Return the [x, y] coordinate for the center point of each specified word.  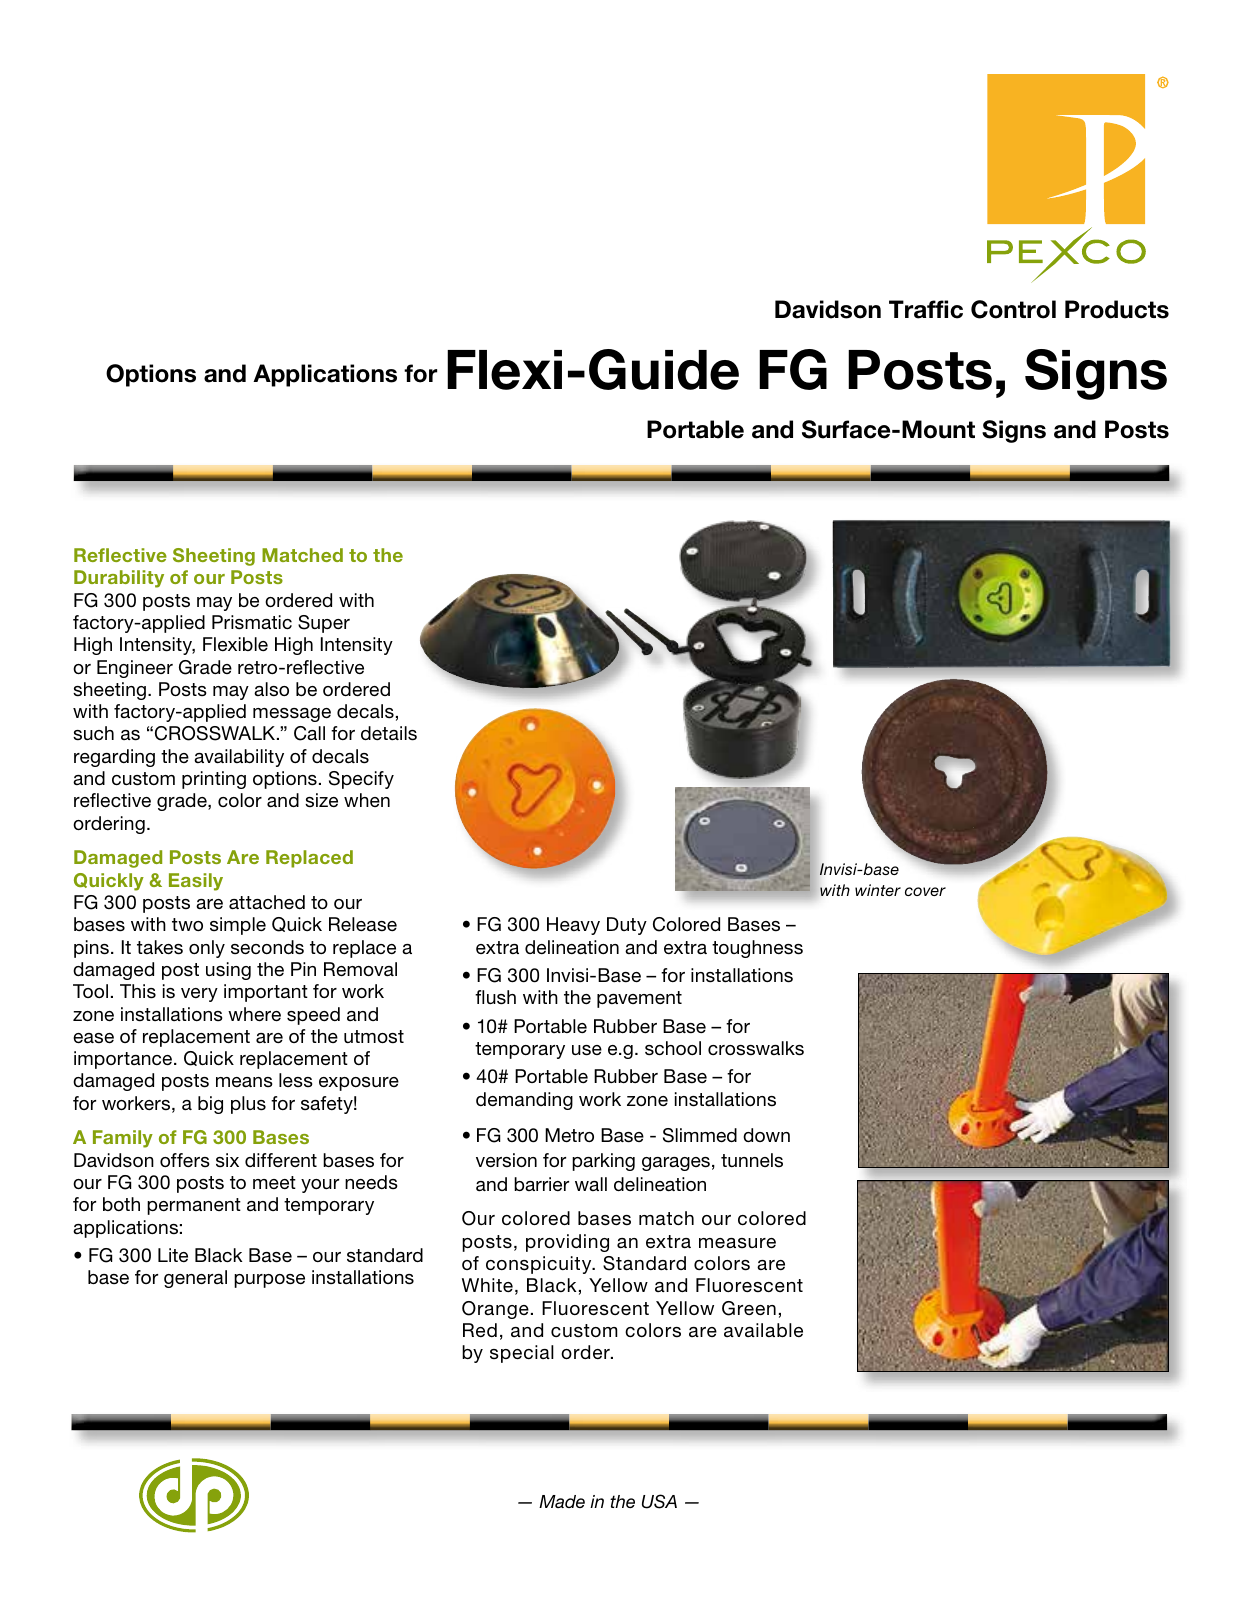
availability [239, 758]
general [195, 1279]
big [210, 1105]
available [763, 1330]
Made [562, 1501]
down [766, 1135]
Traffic [926, 309]
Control [1013, 309]
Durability [119, 579]
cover [925, 891]
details [389, 733]
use [587, 1050]
